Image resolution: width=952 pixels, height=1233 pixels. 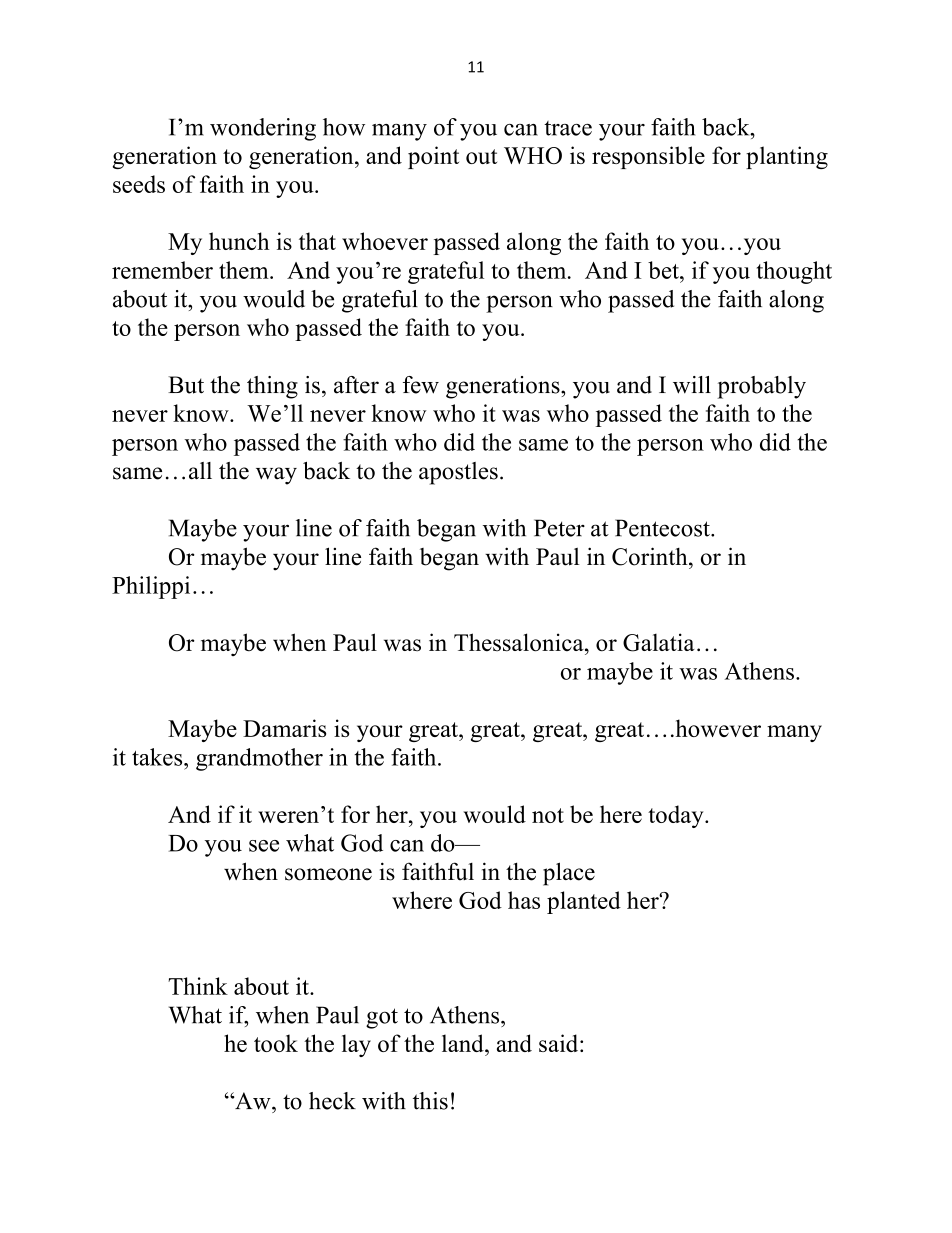 What do you see at coordinates (559, 528) in the page?
I see `Peter` at bounding box center [559, 528].
